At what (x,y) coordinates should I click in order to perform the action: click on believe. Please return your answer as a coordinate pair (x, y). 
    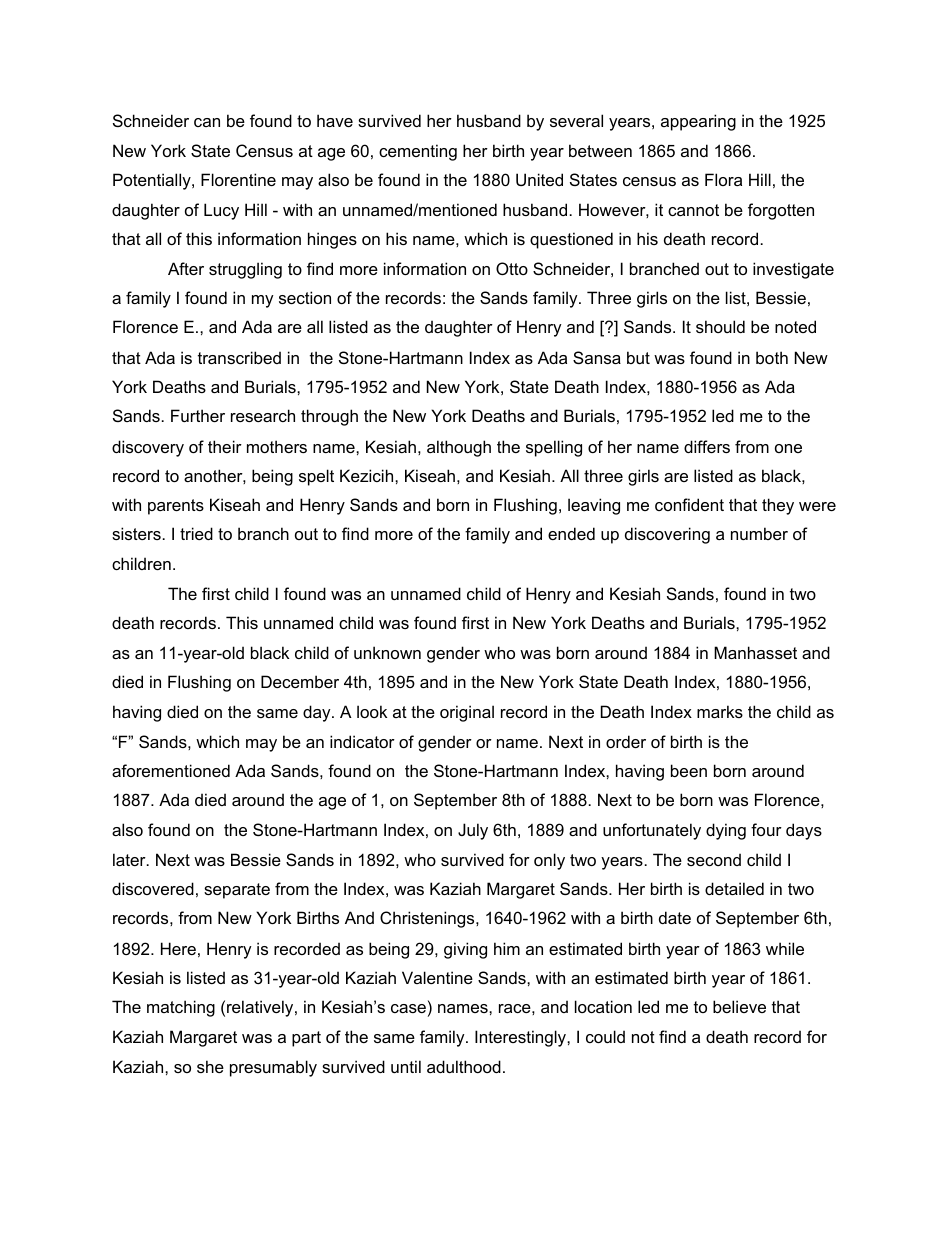
    Looking at the image, I should click on (739, 1006).
